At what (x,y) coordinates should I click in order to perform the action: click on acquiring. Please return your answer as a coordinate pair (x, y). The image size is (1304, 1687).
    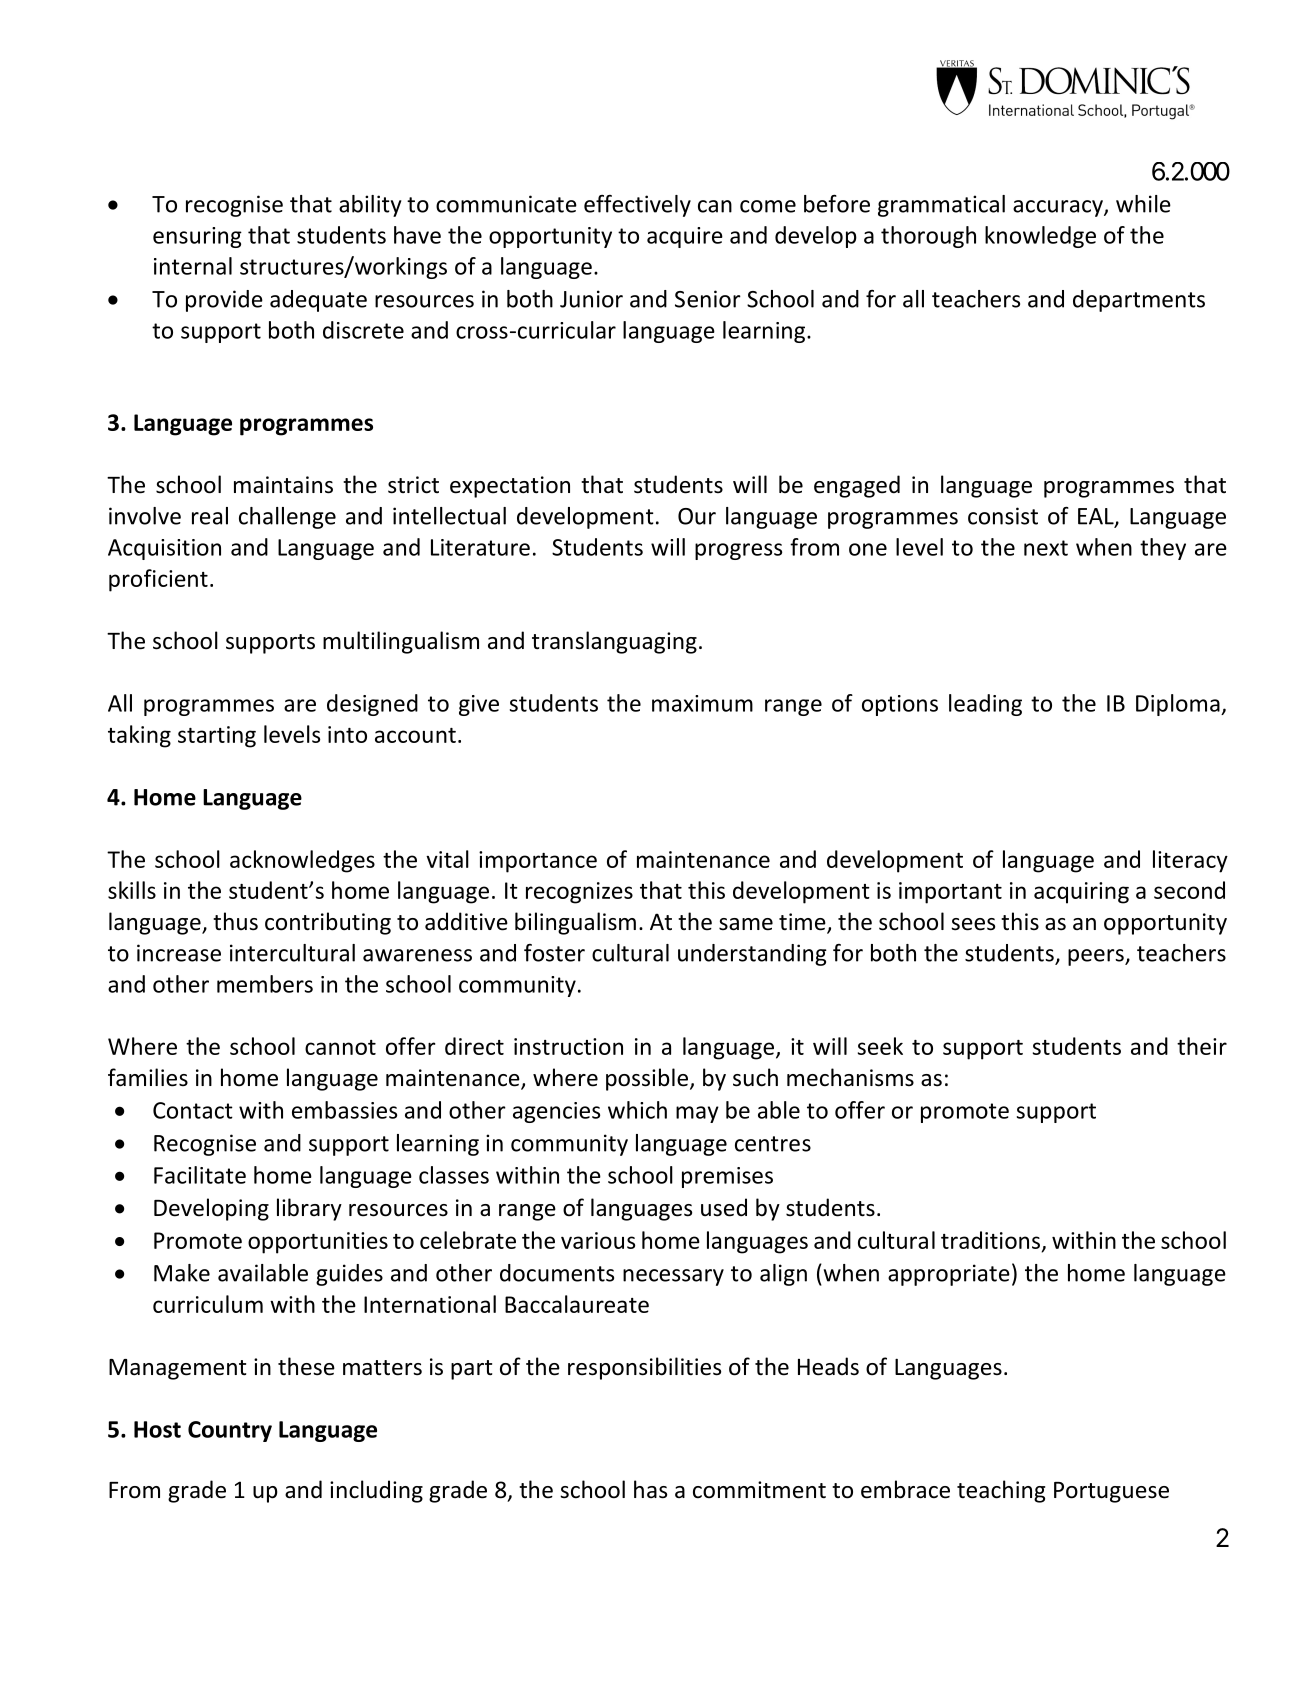
    Looking at the image, I should click on (1081, 893).
